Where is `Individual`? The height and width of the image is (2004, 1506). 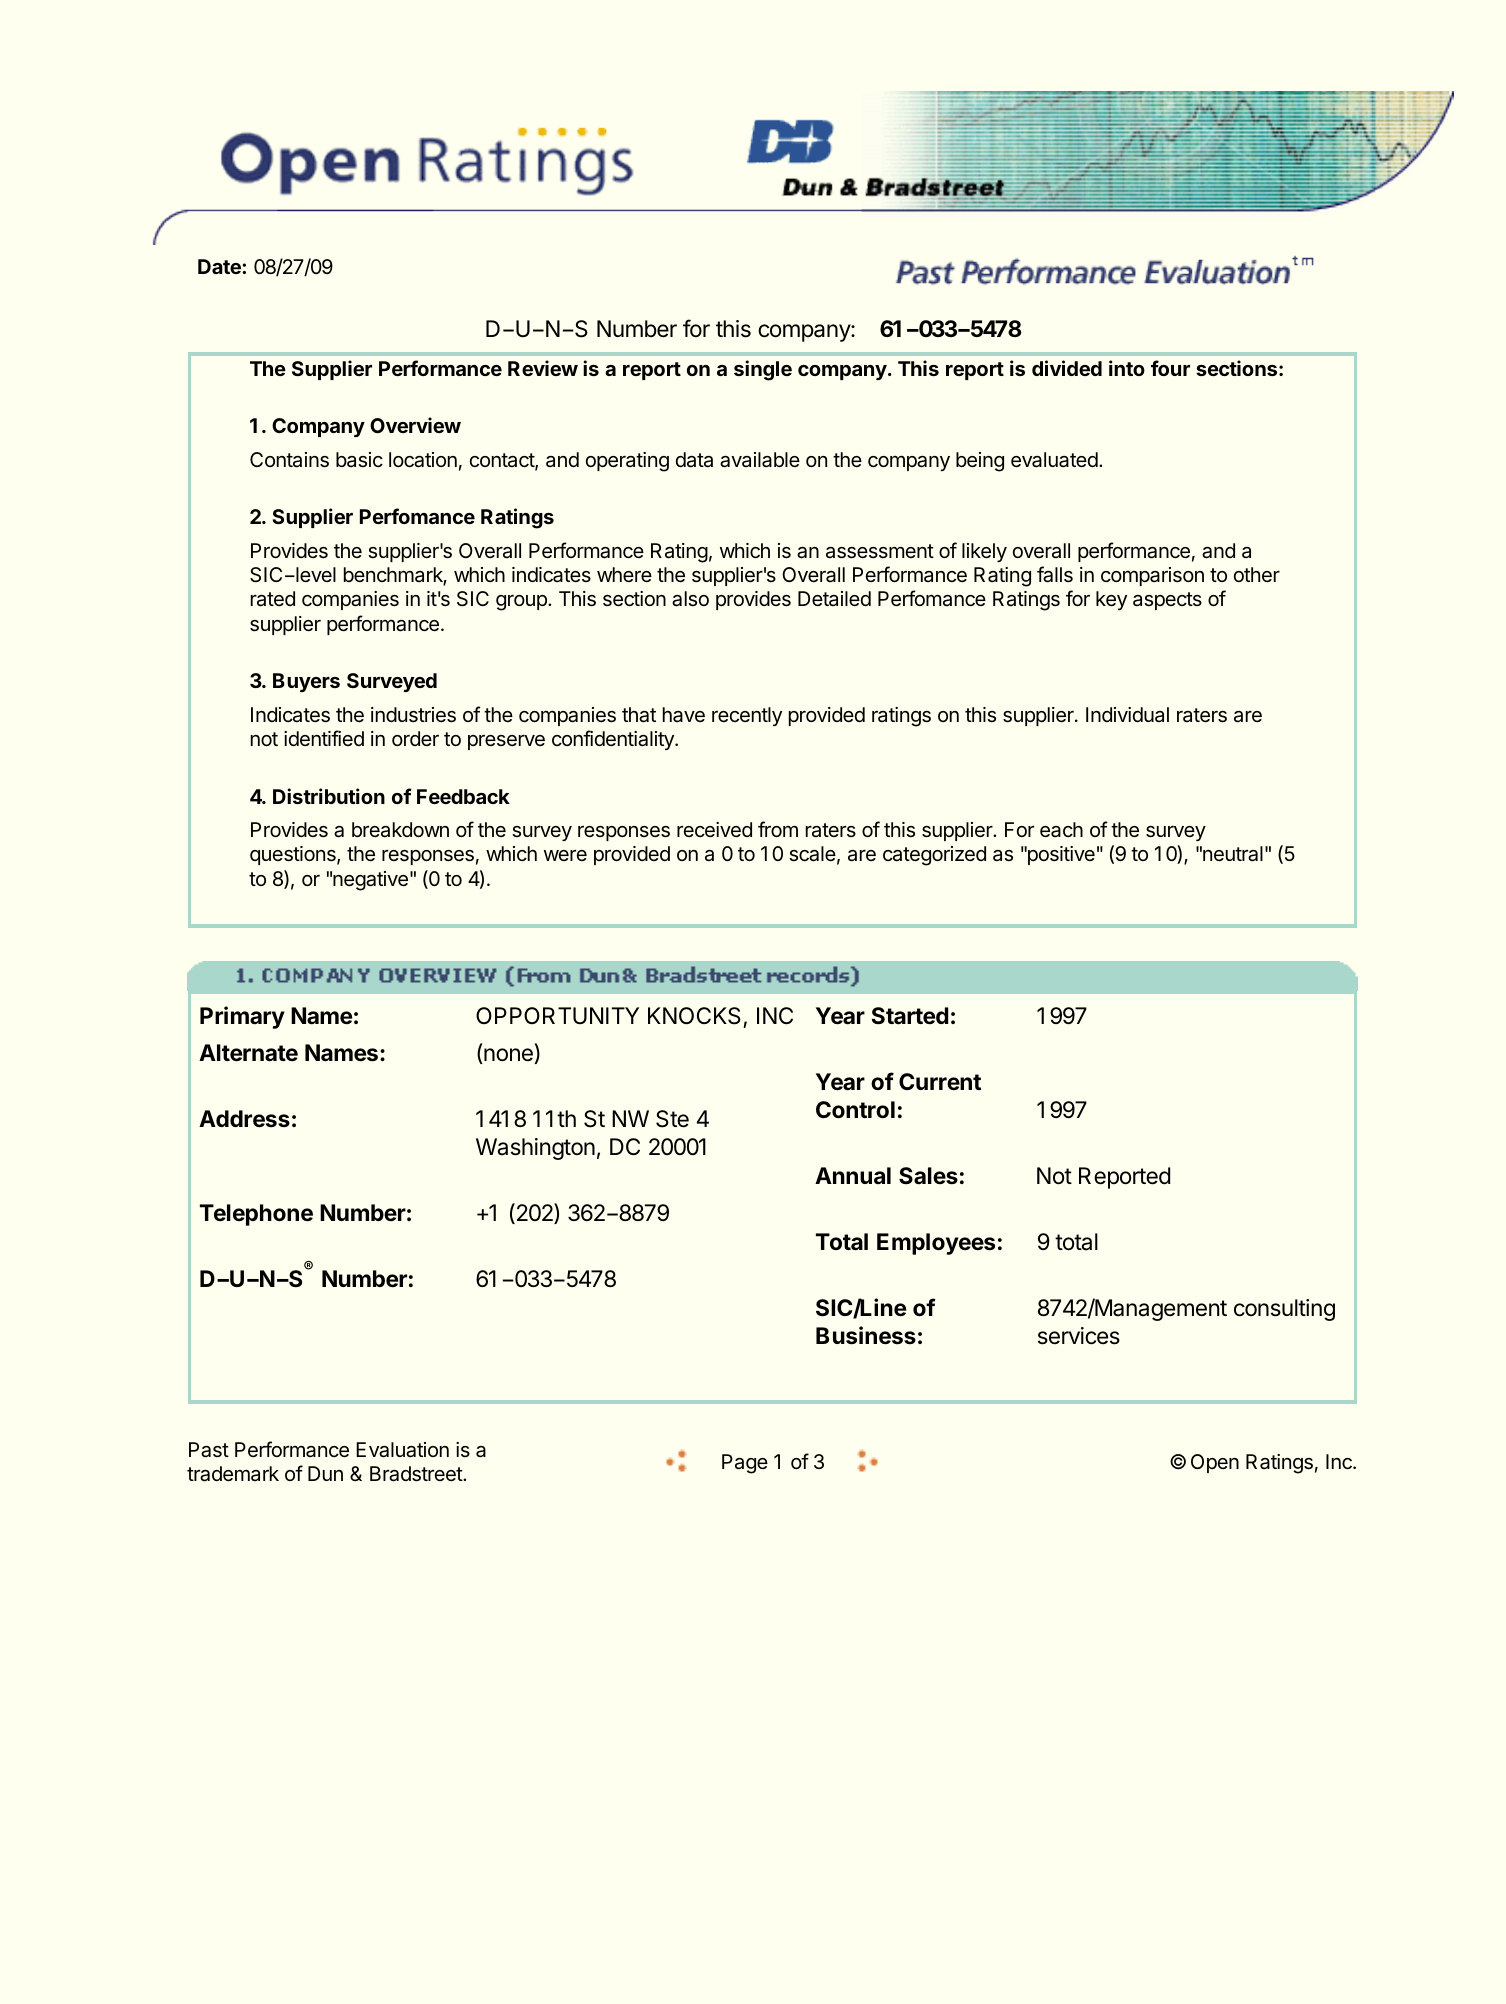 Individual is located at coordinates (1127, 714).
